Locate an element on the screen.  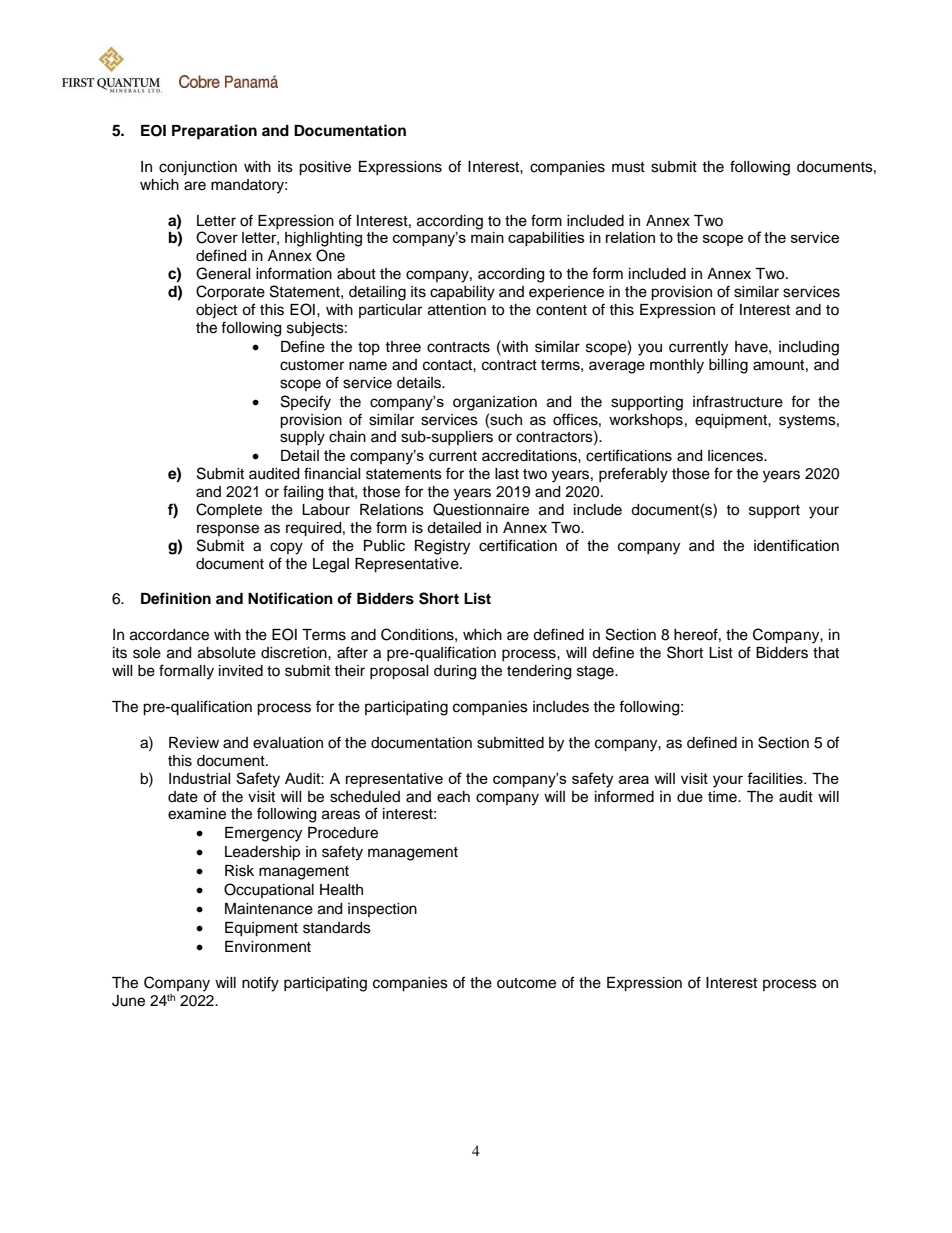
identification is located at coordinates (796, 545).
